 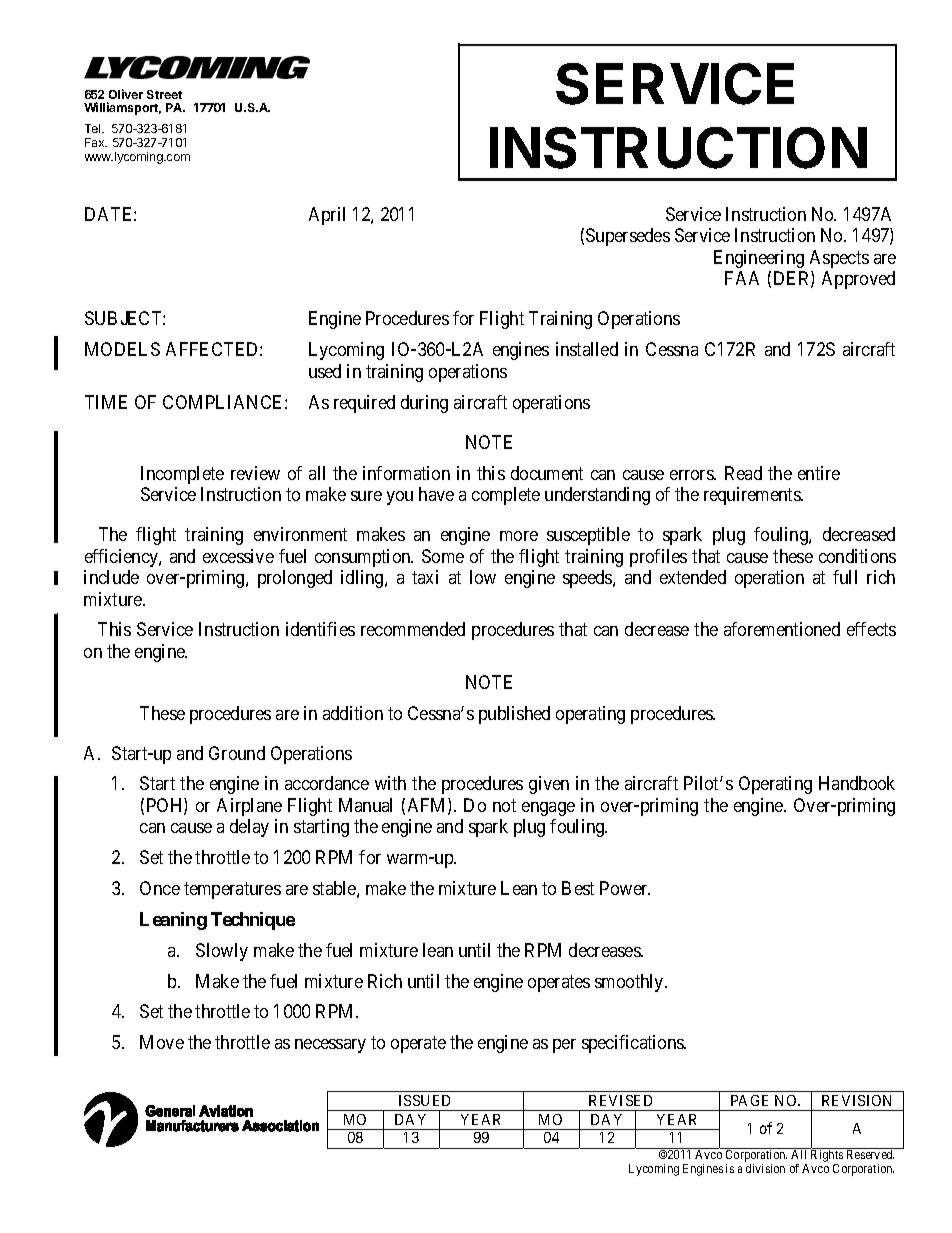 I want to click on engage, so click(x=548, y=809).
